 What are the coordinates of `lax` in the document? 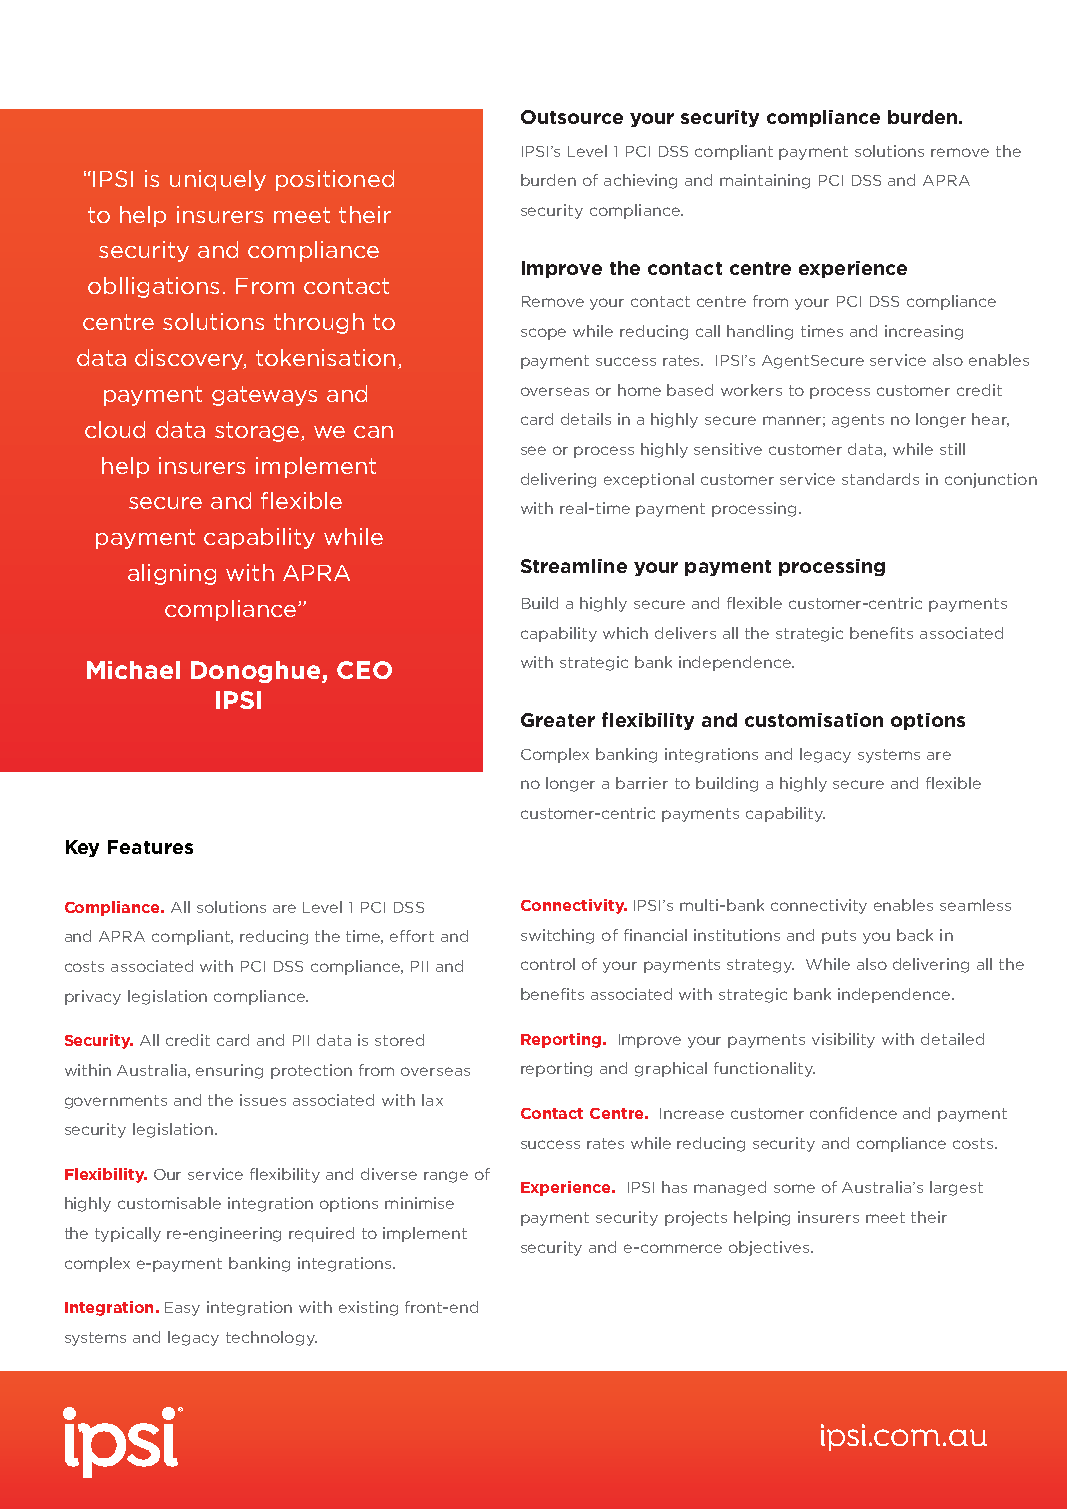 It's located at (432, 1100).
